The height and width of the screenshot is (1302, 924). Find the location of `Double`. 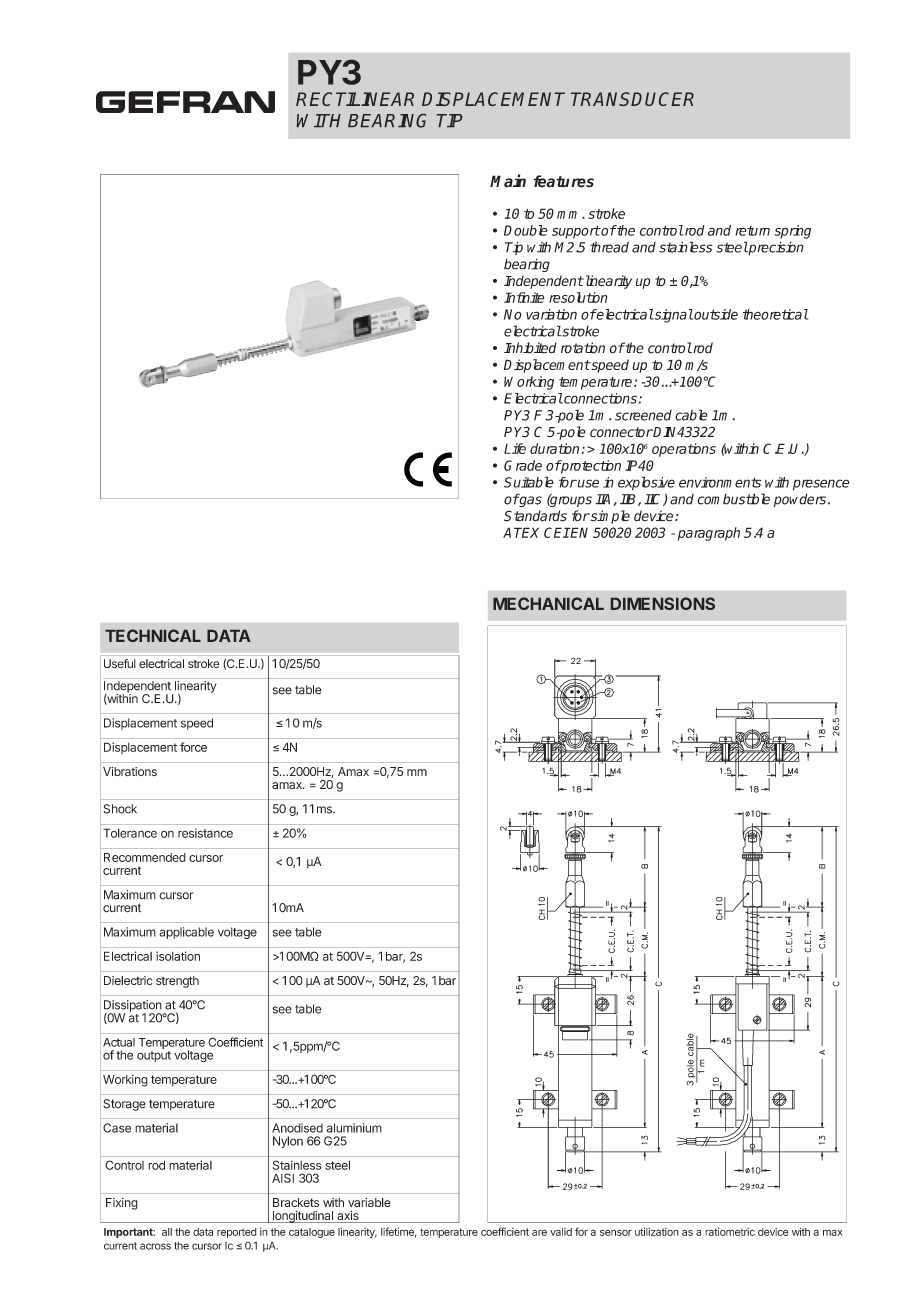

Double is located at coordinates (526, 230).
